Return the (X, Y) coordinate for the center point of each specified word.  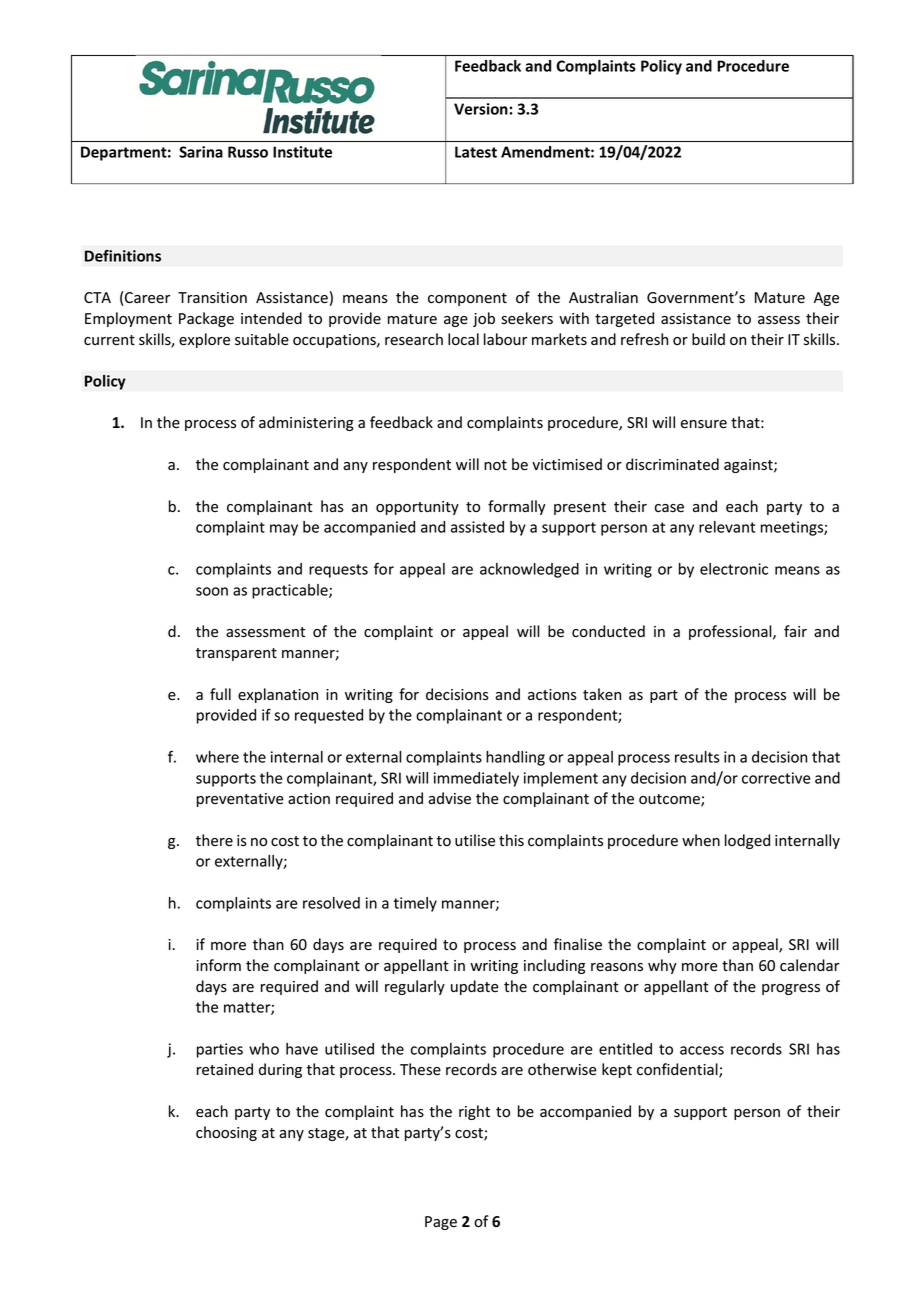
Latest (476, 152)
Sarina (201, 152)
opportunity (417, 508)
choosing (226, 1133)
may (284, 530)
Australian (603, 297)
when (701, 840)
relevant (727, 527)
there (214, 840)
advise (449, 798)
